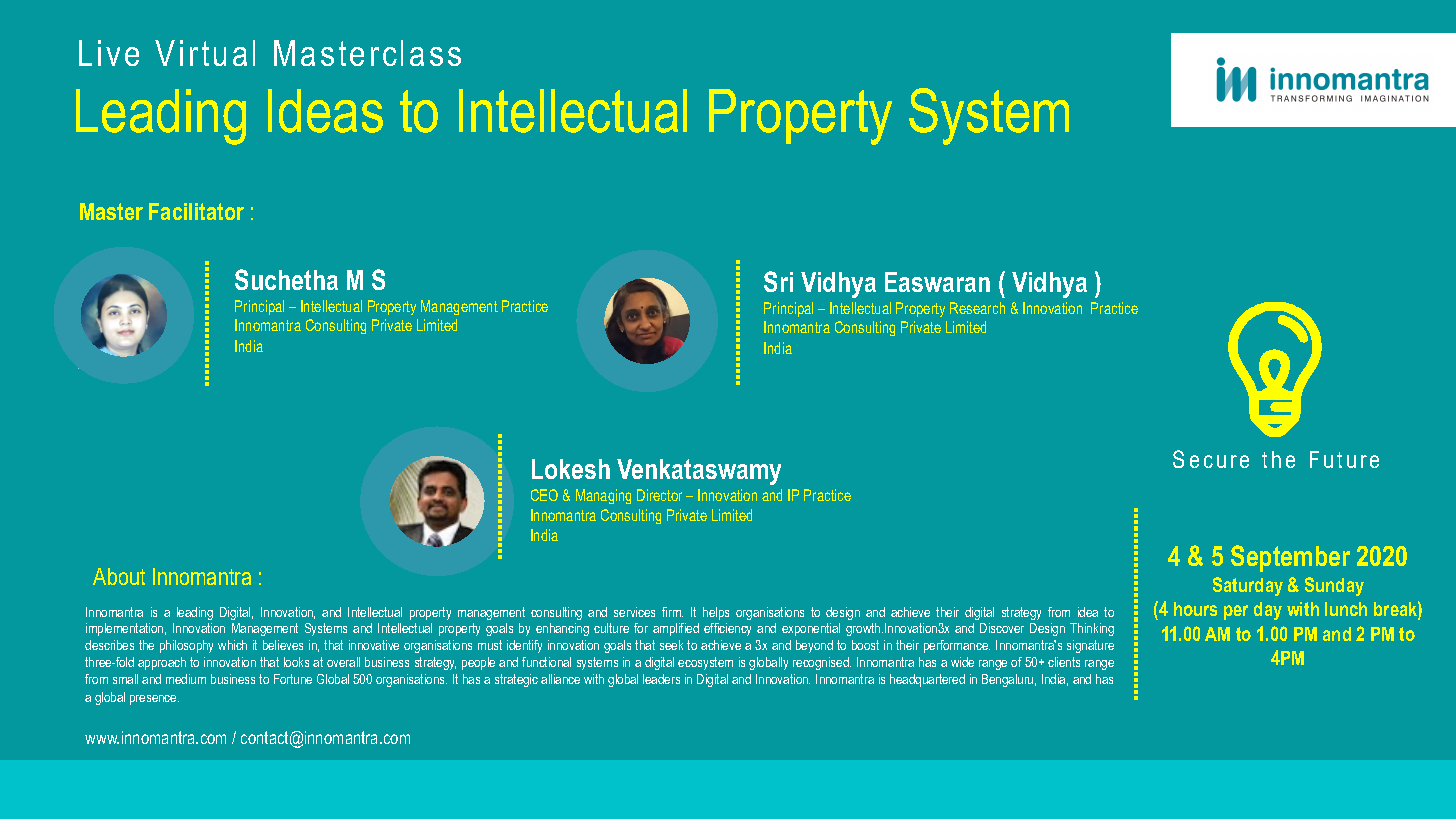 The height and width of the screenshot is (819, 1456). Describe the element at coordinates (1064, 662) in the screenshot. I see `clients` at that location.
